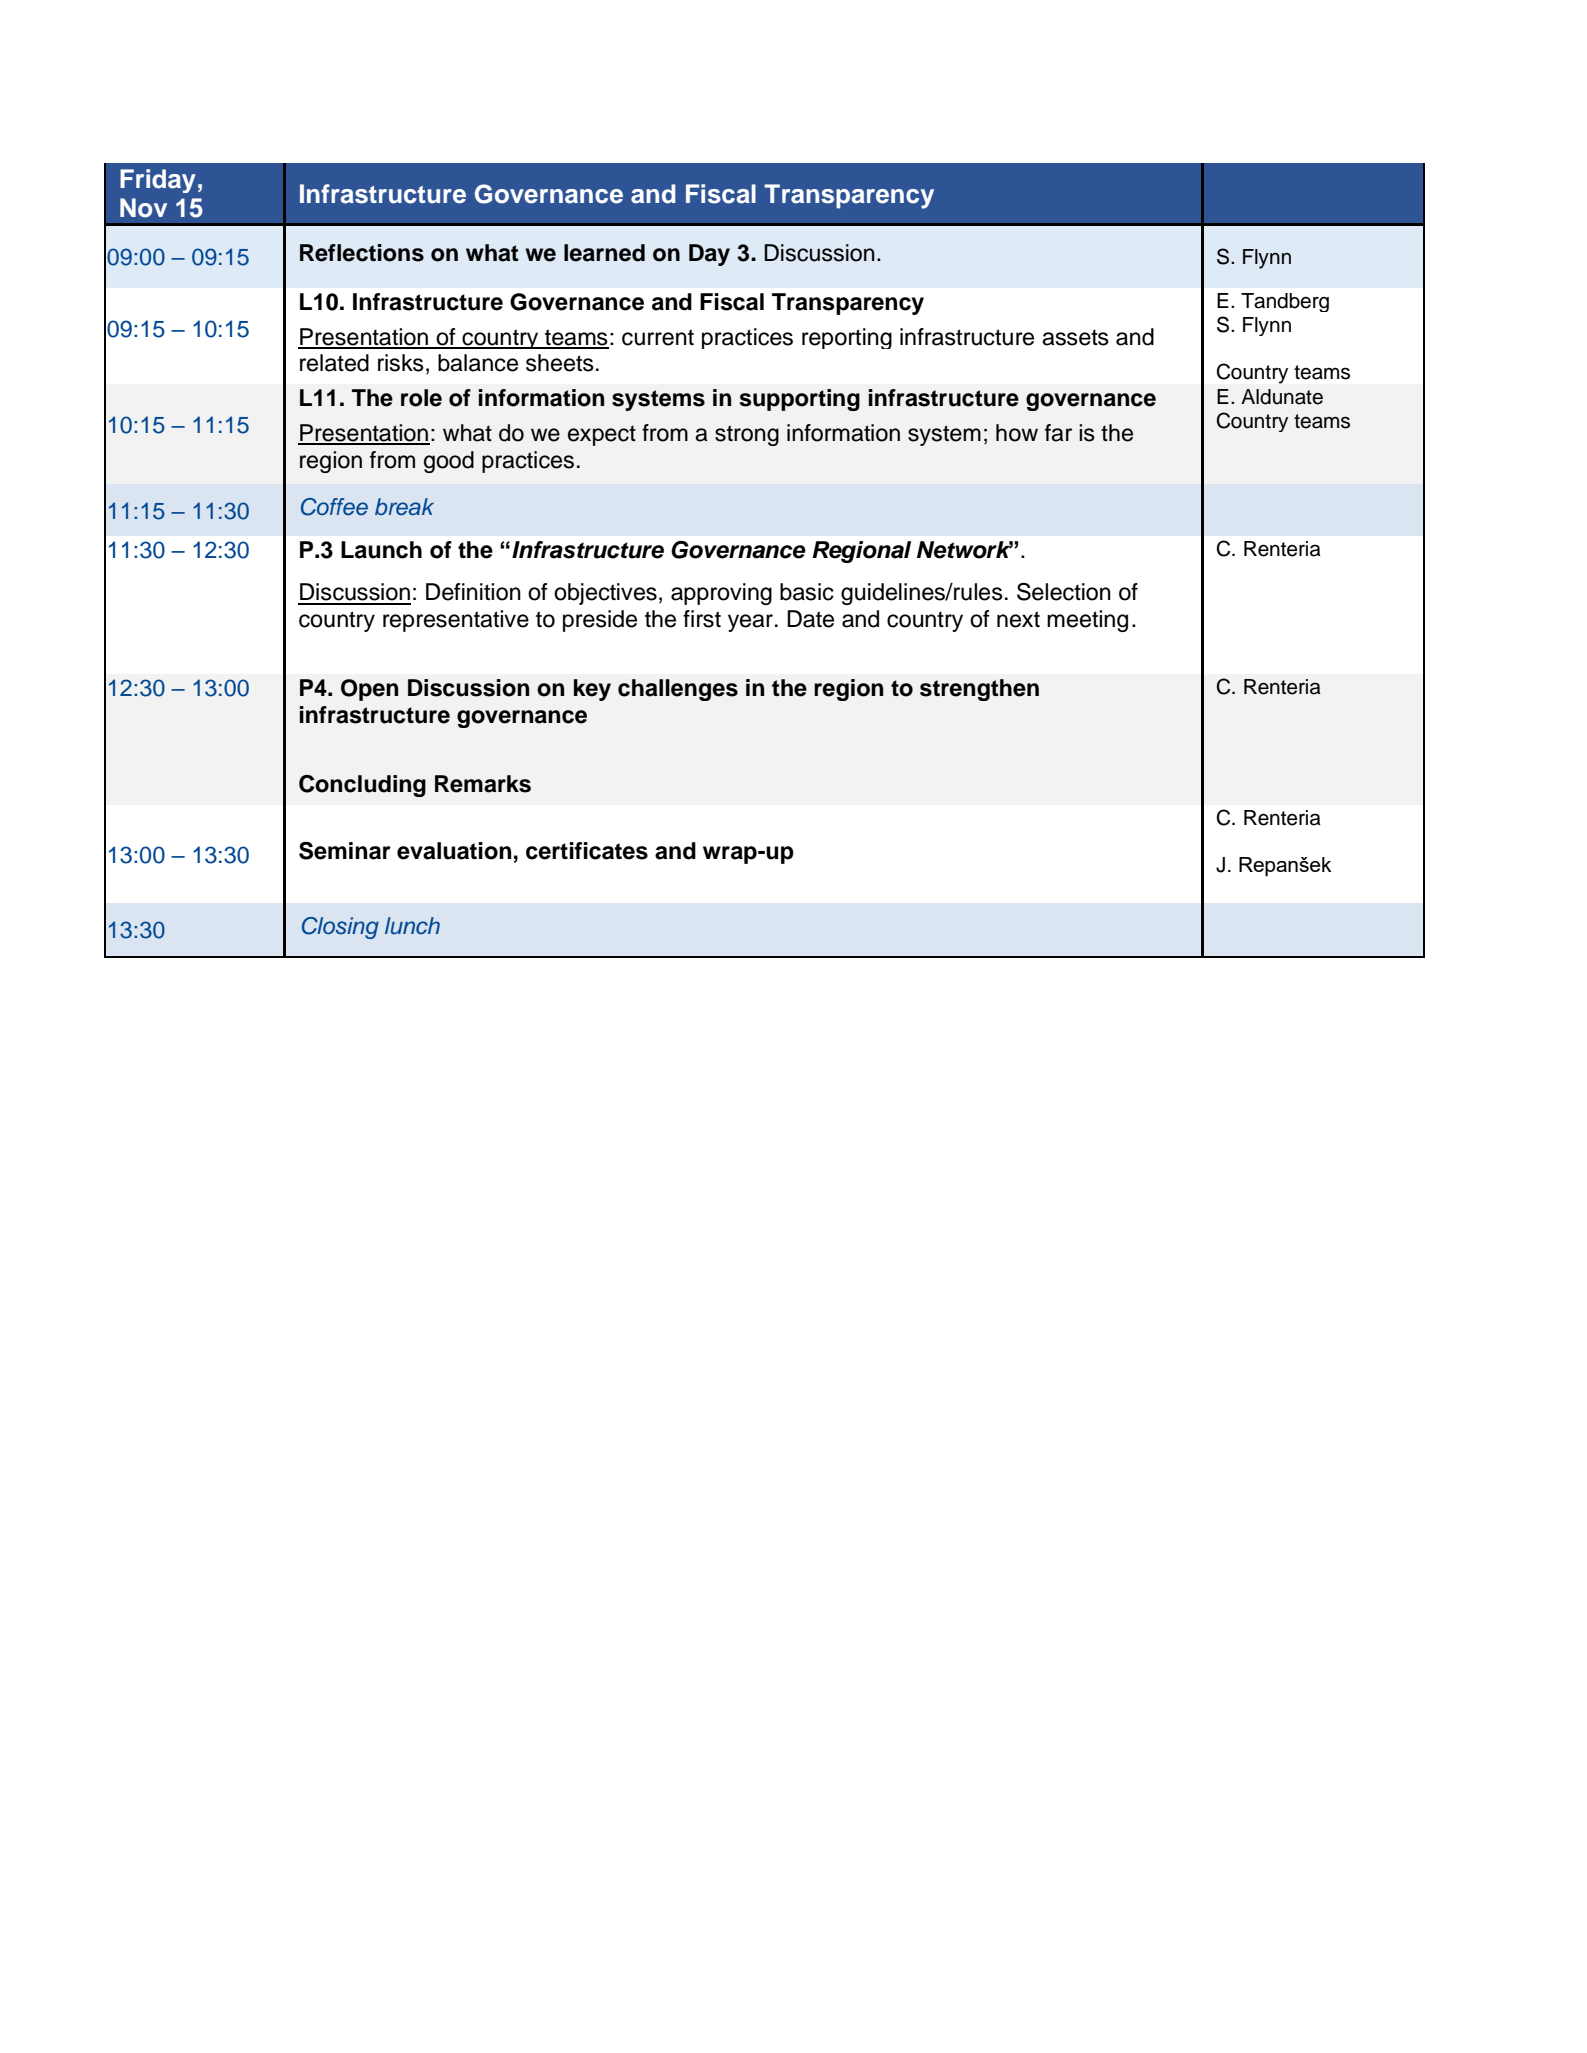 Image resolution: width=1587 pixels, height=2053 pixels. I want to click on certificates, so click(587, 851).
